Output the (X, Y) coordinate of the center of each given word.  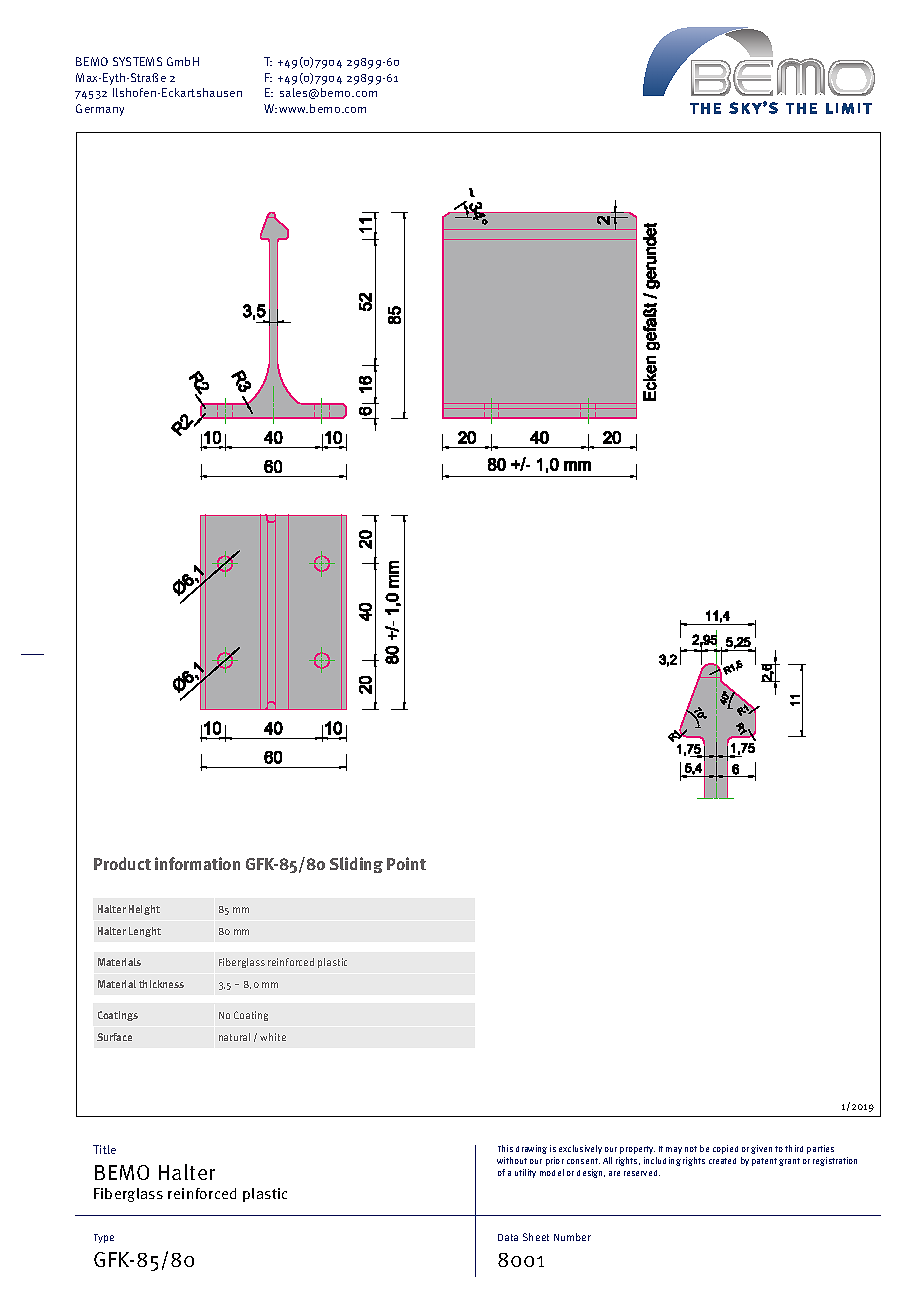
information (197, 863)
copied (725, 1149)
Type (104, 1238)
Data (508, 1237)
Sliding (356, 865)
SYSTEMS (137, 61)
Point (406, 863)
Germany (100, 110)
